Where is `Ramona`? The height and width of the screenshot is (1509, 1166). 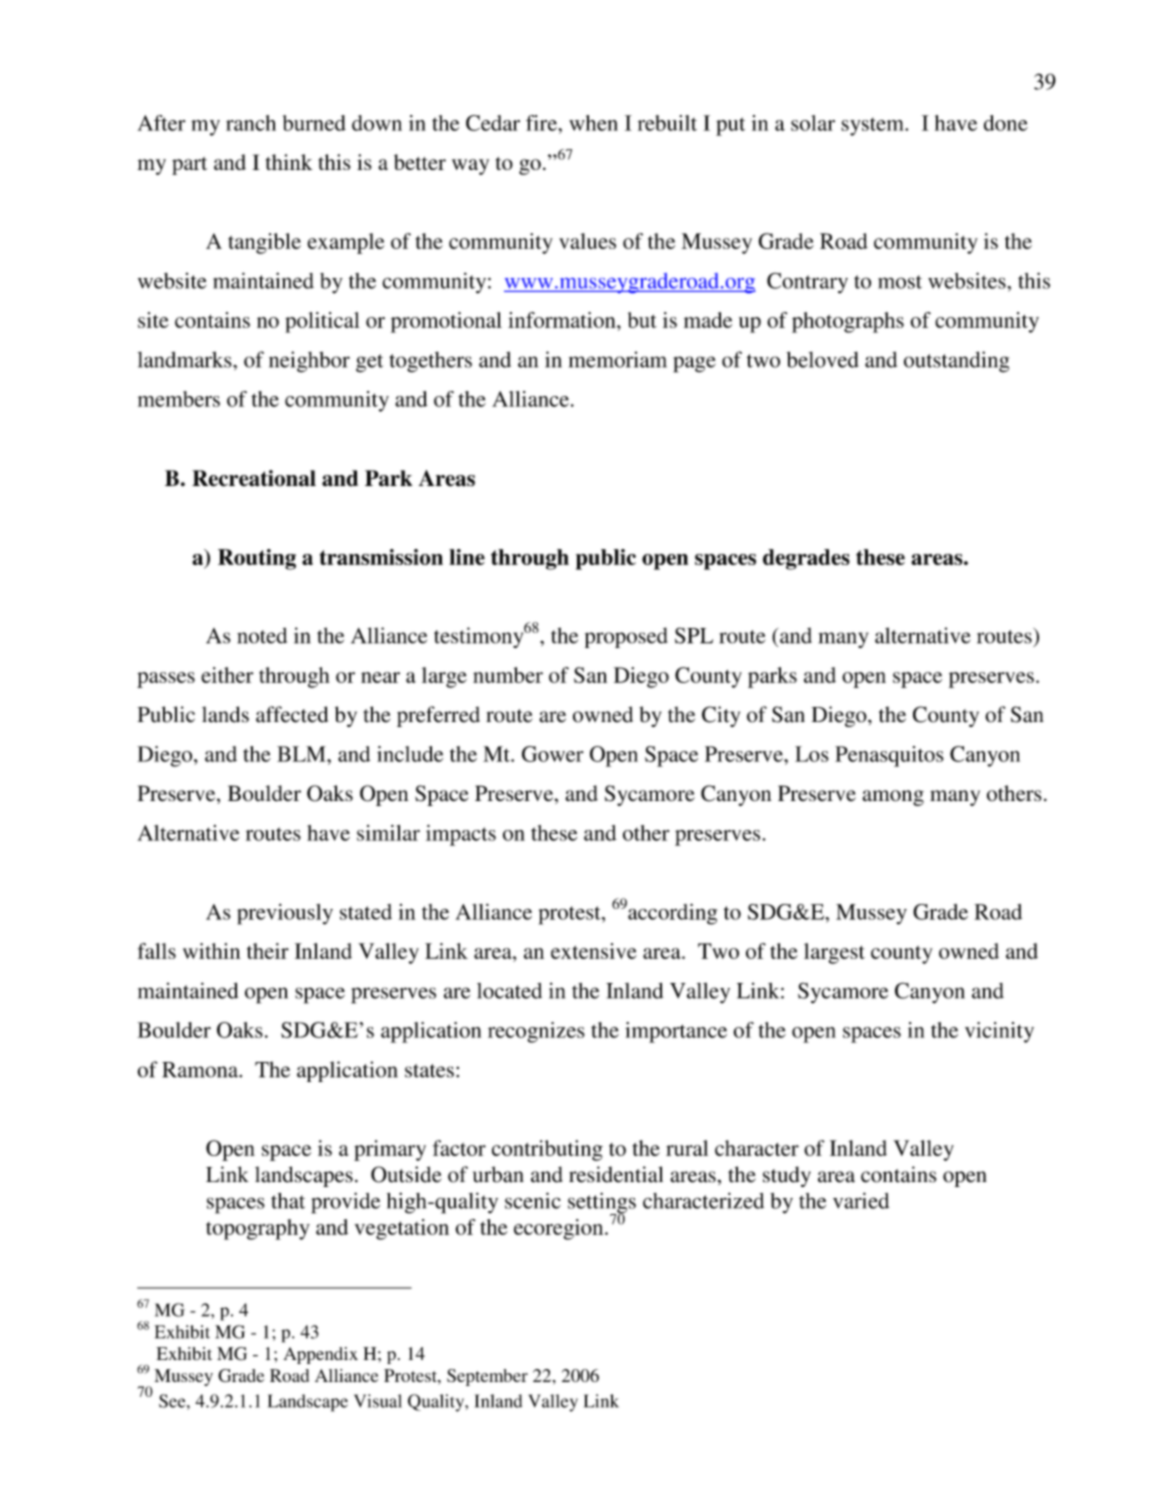
Ramona is located at coordinates (201, 1070).
